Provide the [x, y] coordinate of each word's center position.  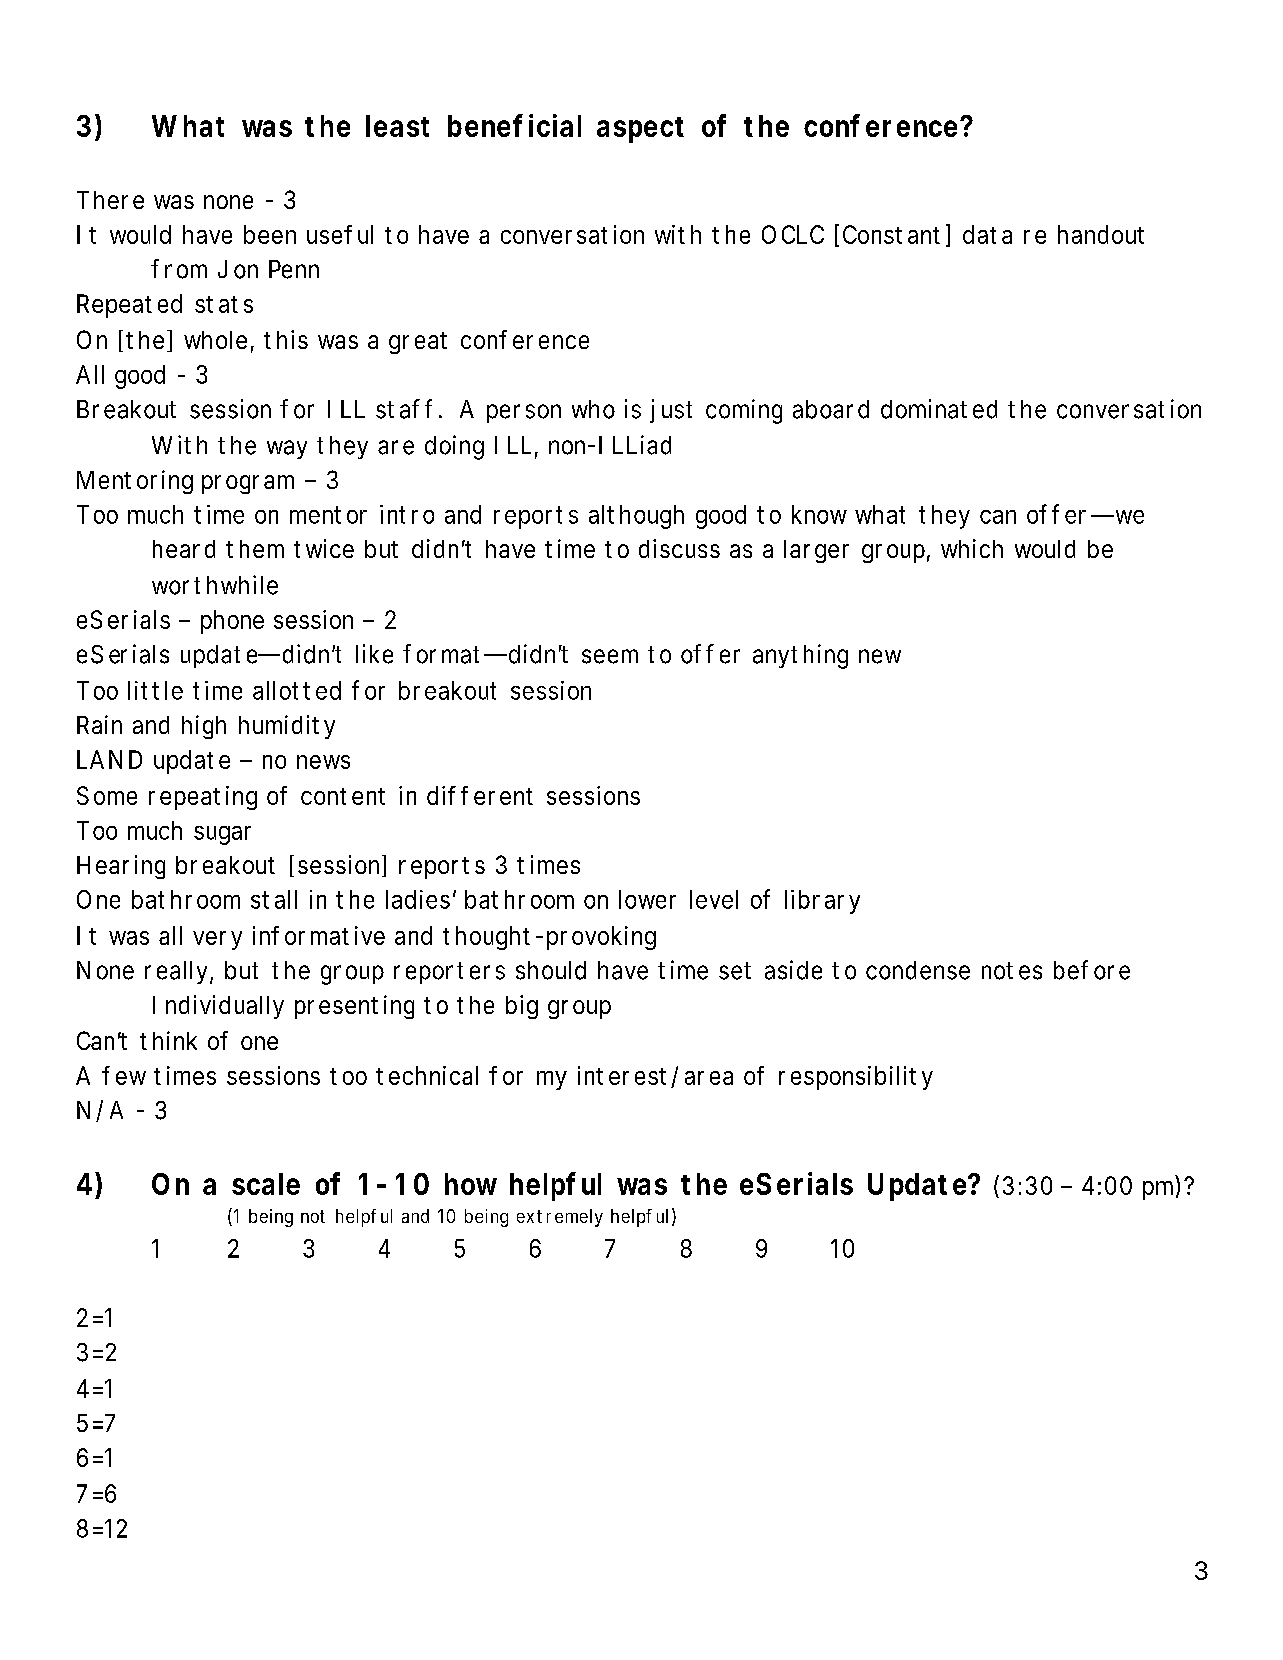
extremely [560, 1218]
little [155, 690]
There [110, 200]
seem [610, 656]
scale [266, 1184]
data [987, 234]
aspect [640, 130]
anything [800, 656]
